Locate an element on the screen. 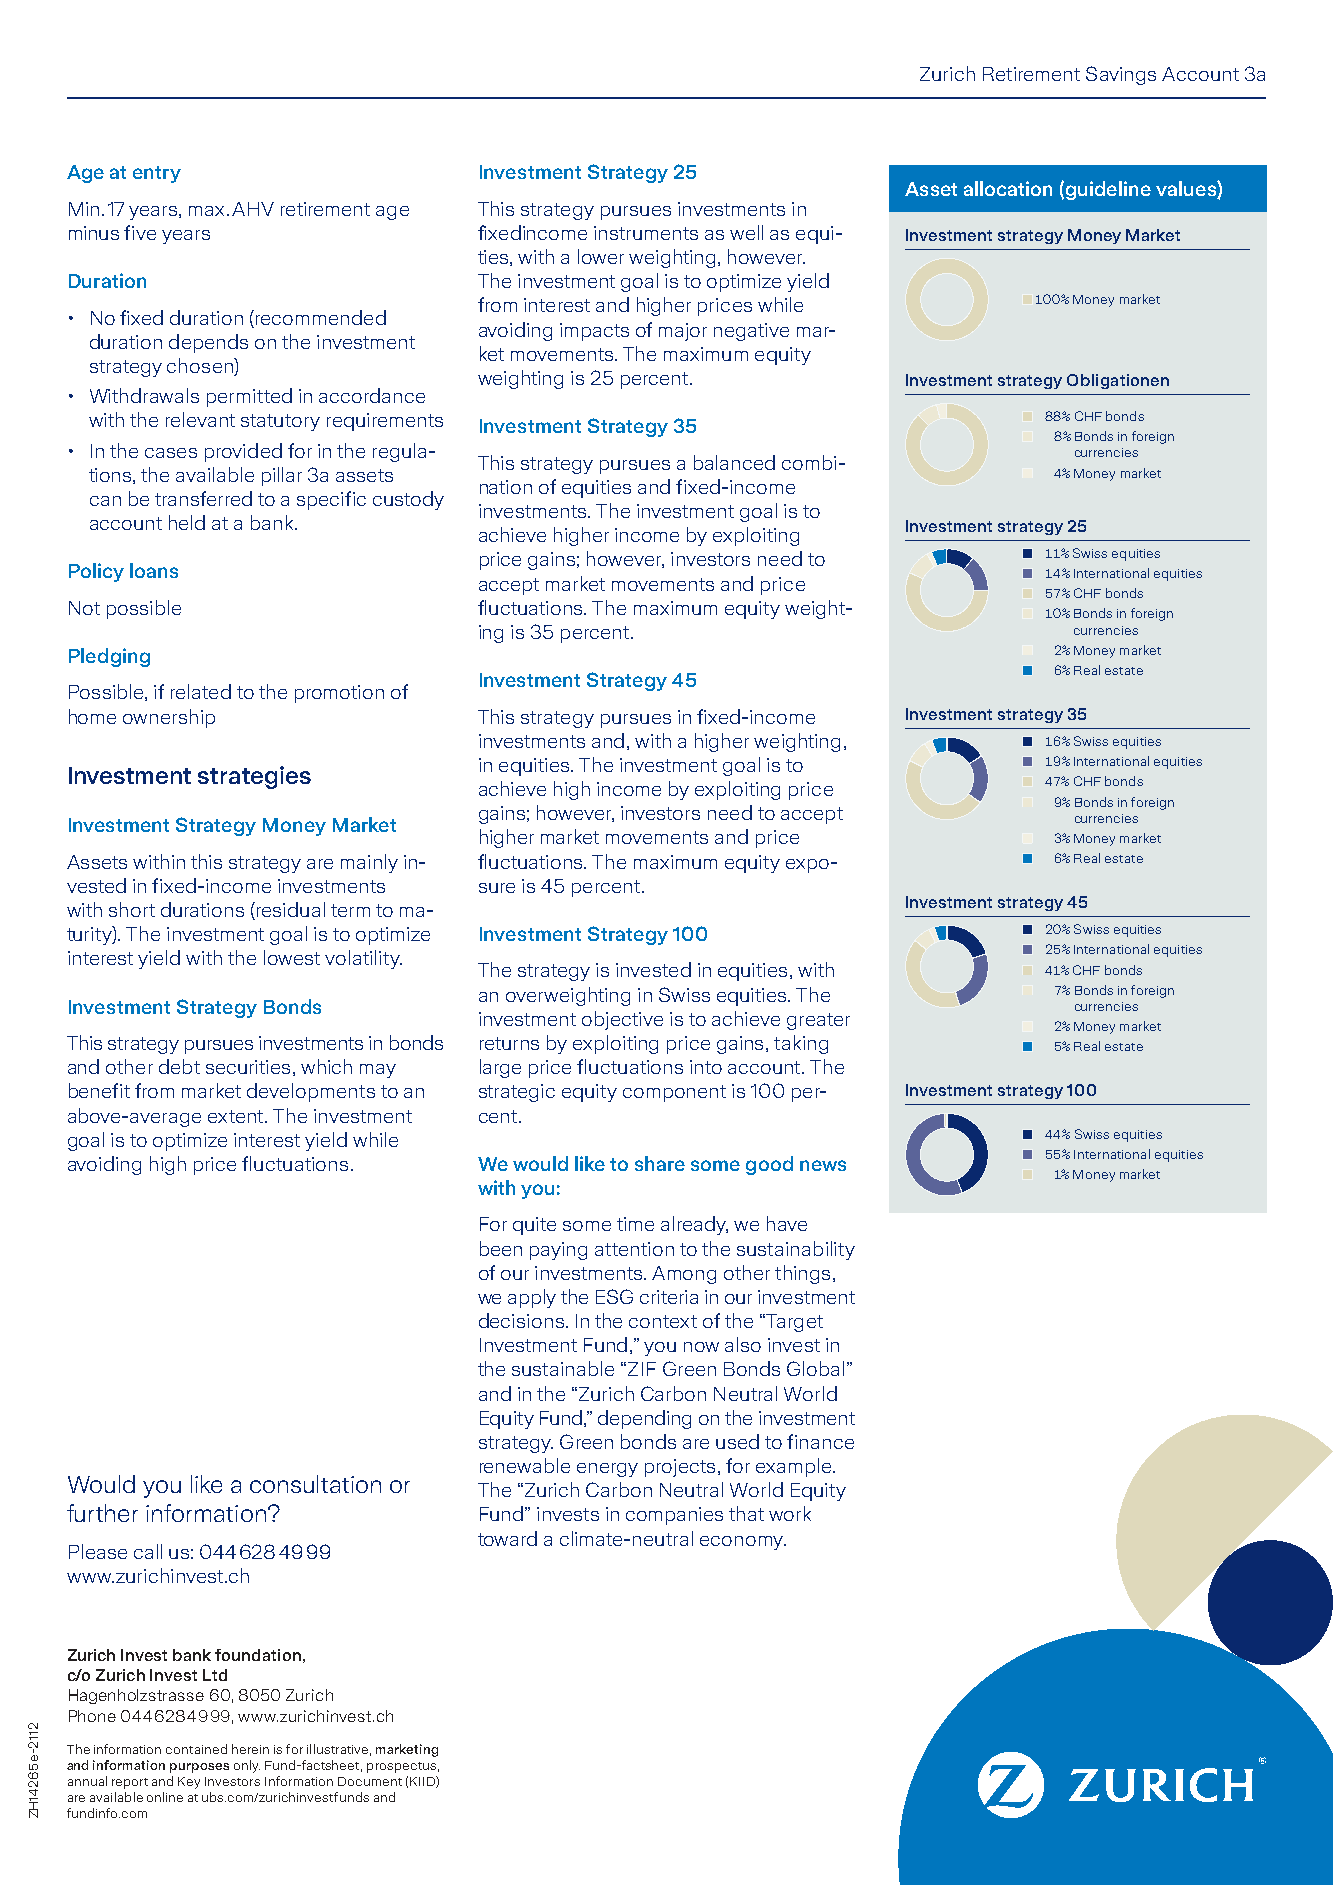 The image size is (1333, 1885). balanced is located at coordinates (734, 462).
